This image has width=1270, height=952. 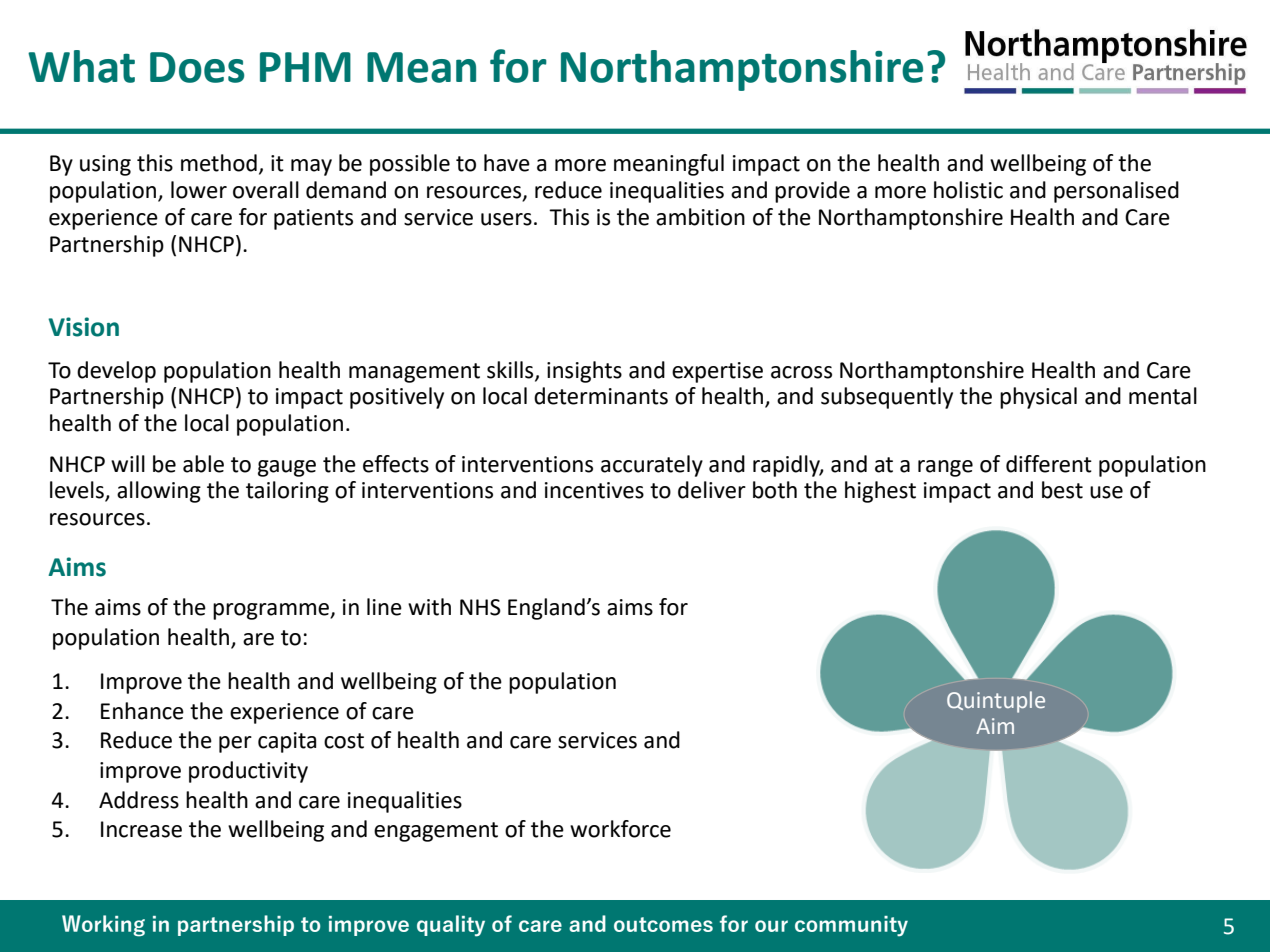 What do you see at coordinates (663, 924) in the image?
I see `outcomes` at bounding box center [663, 924].
